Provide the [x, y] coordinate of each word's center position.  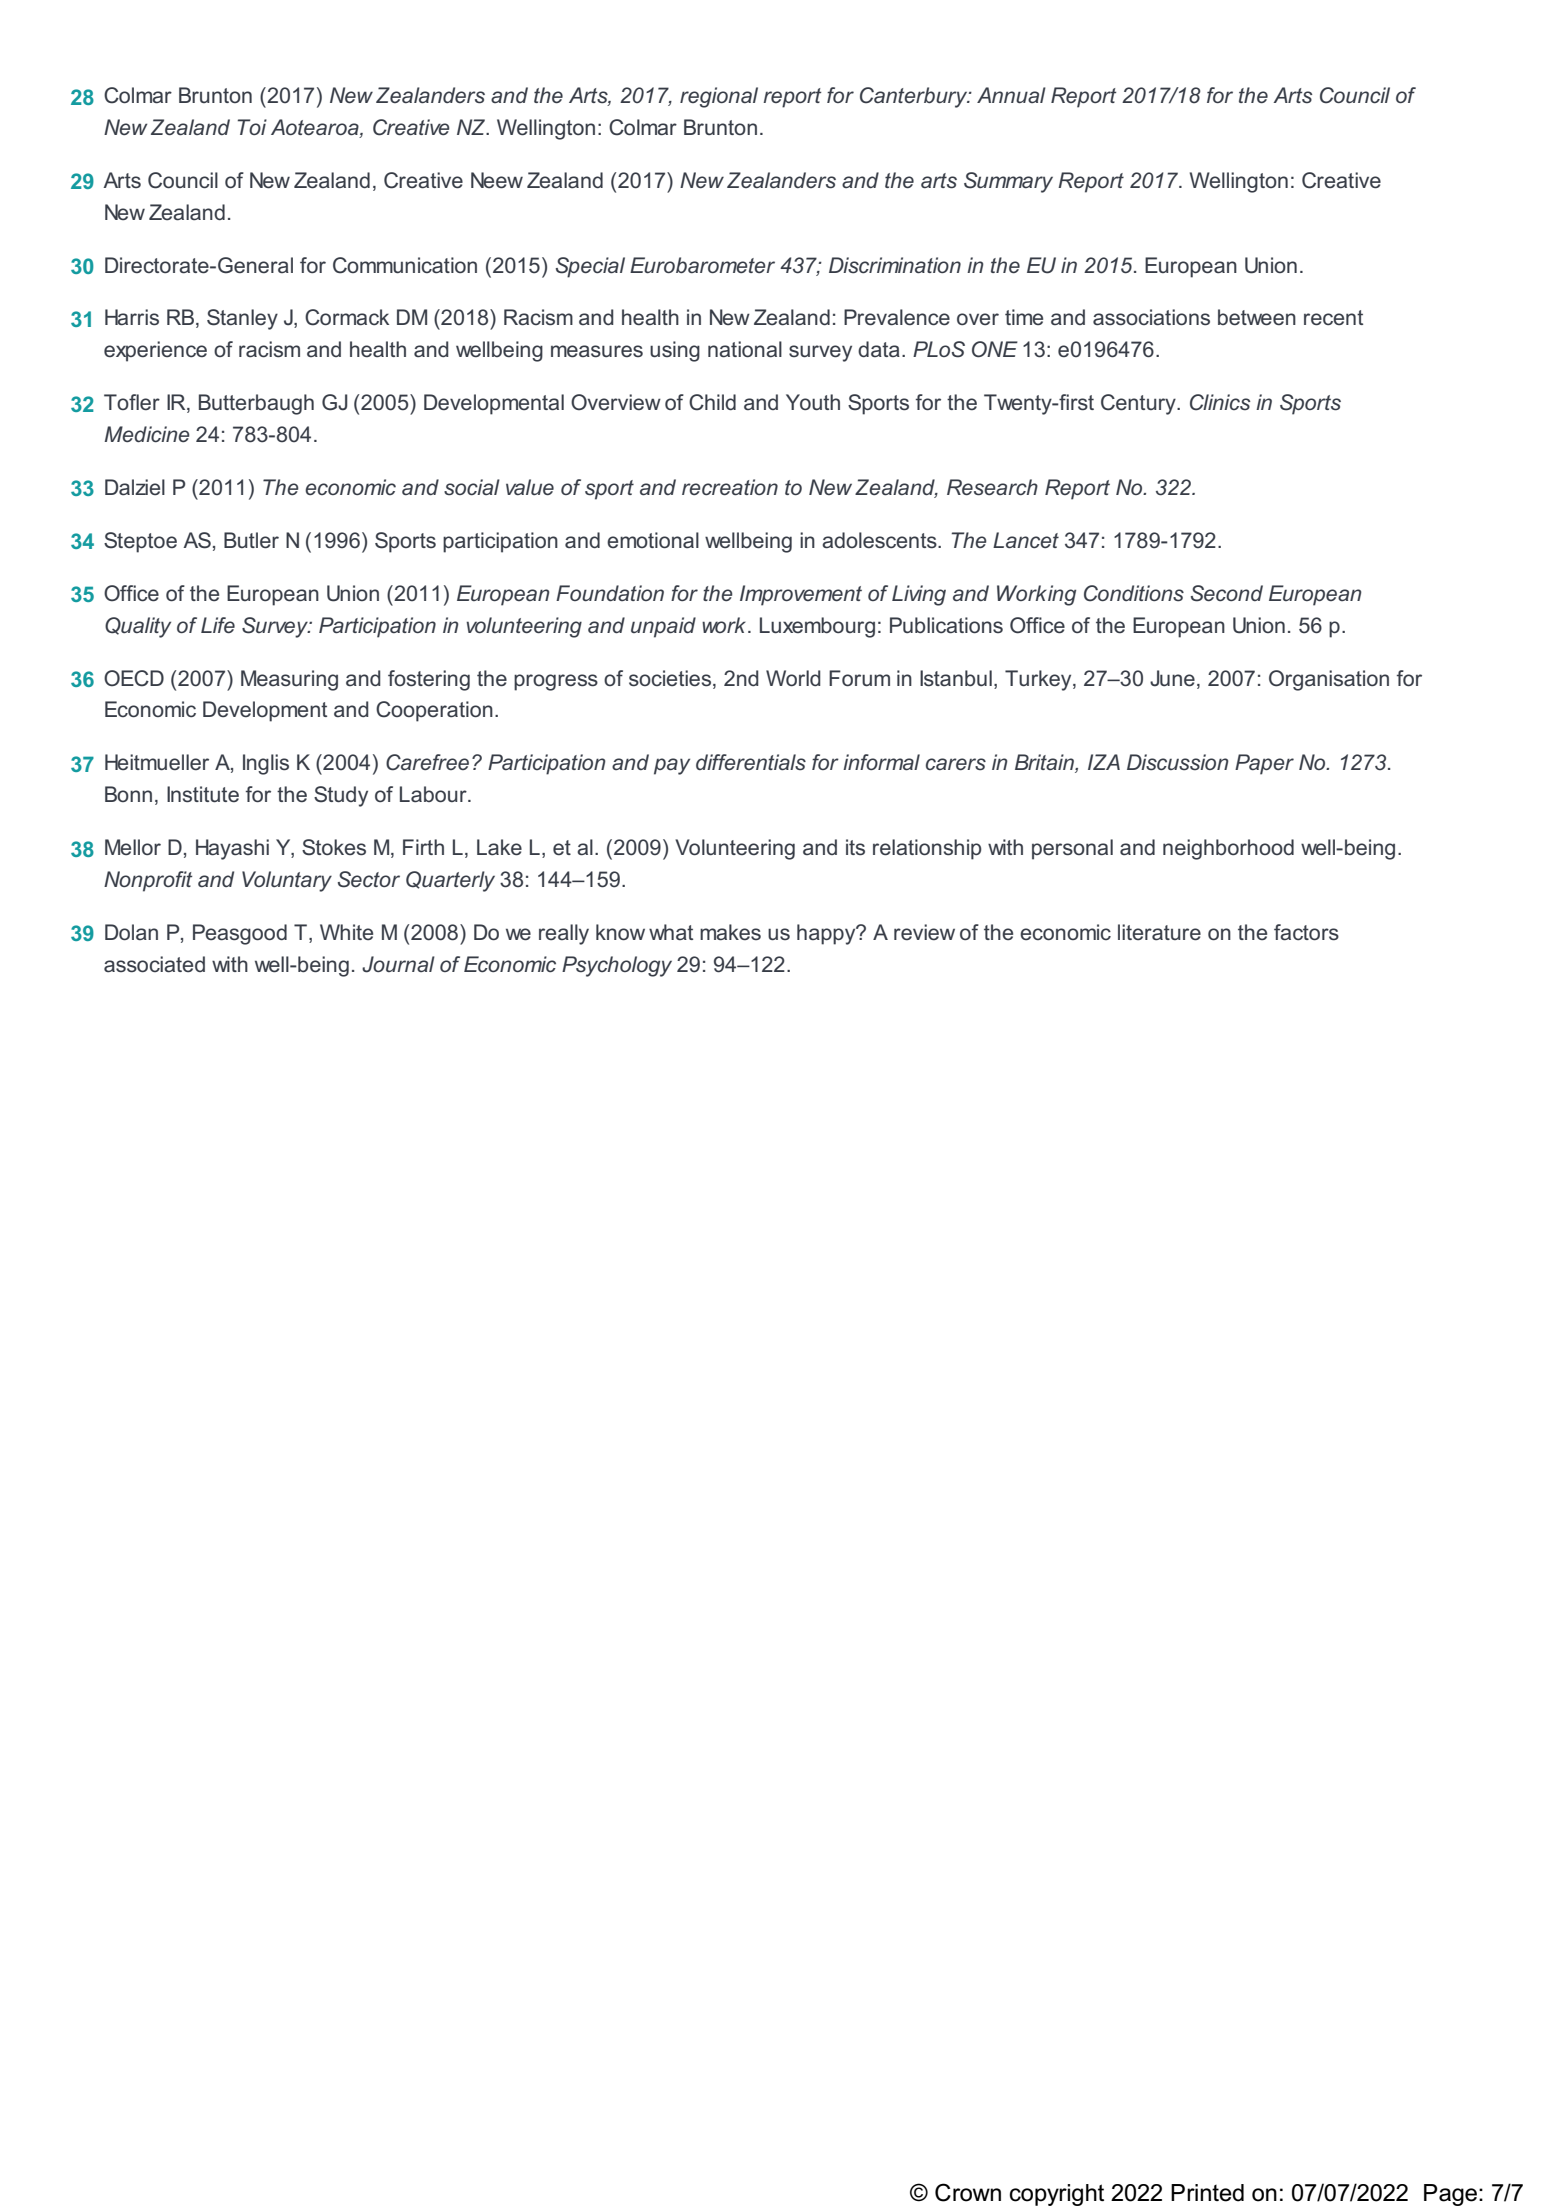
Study [341, 796]
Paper [1264, 764]
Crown [968, 2192]
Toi [252, 127]
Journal [398, 964]
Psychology [617, 966]
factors [1306, 932]
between [1257, 317]
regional [719, 97]
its [855, 847]
